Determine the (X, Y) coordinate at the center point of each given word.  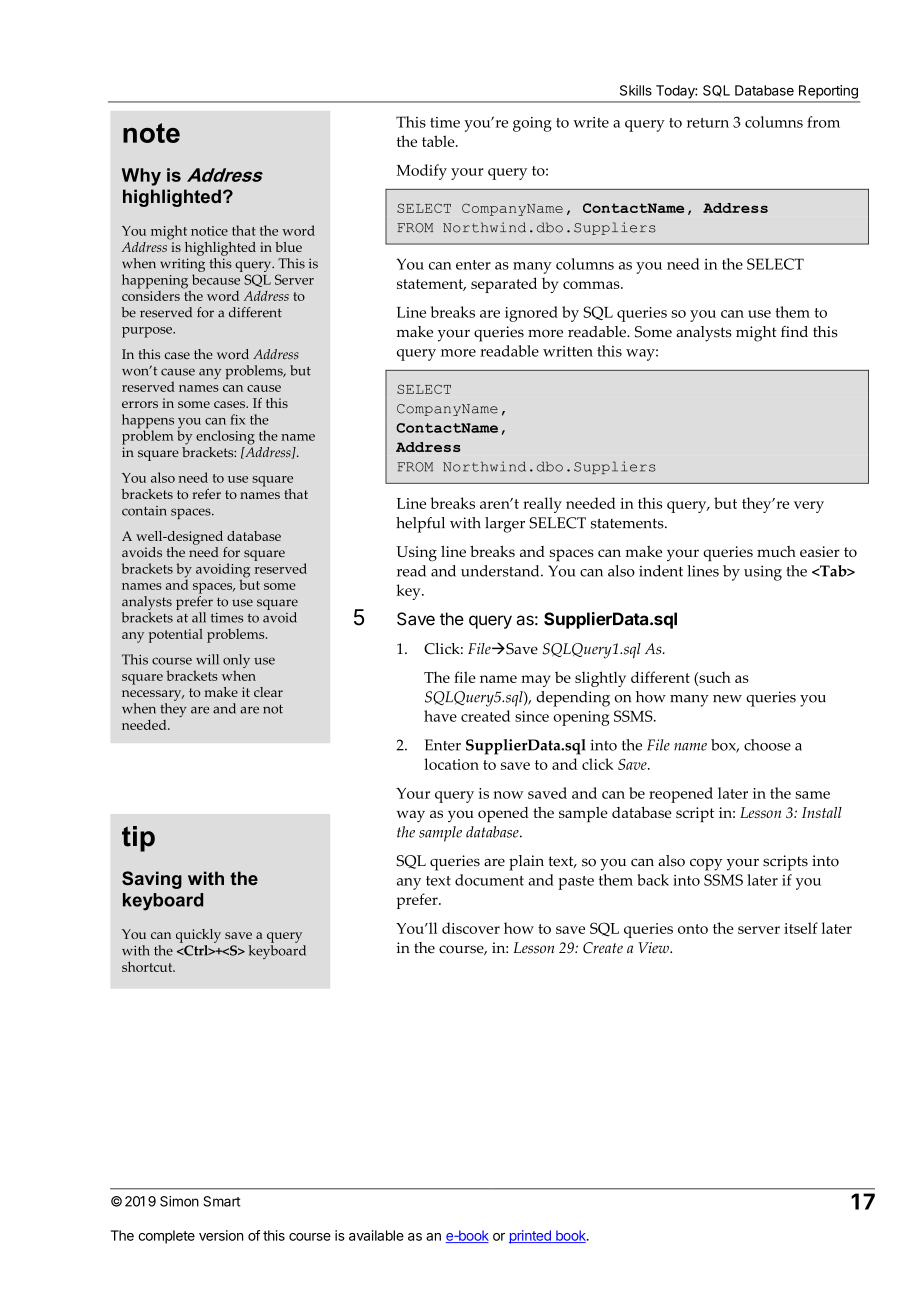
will (207, 659)
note (151, 133)
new (727, 699)
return (708, 123)
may (536, 681)
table (439, 141)
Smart (221, 1201)
